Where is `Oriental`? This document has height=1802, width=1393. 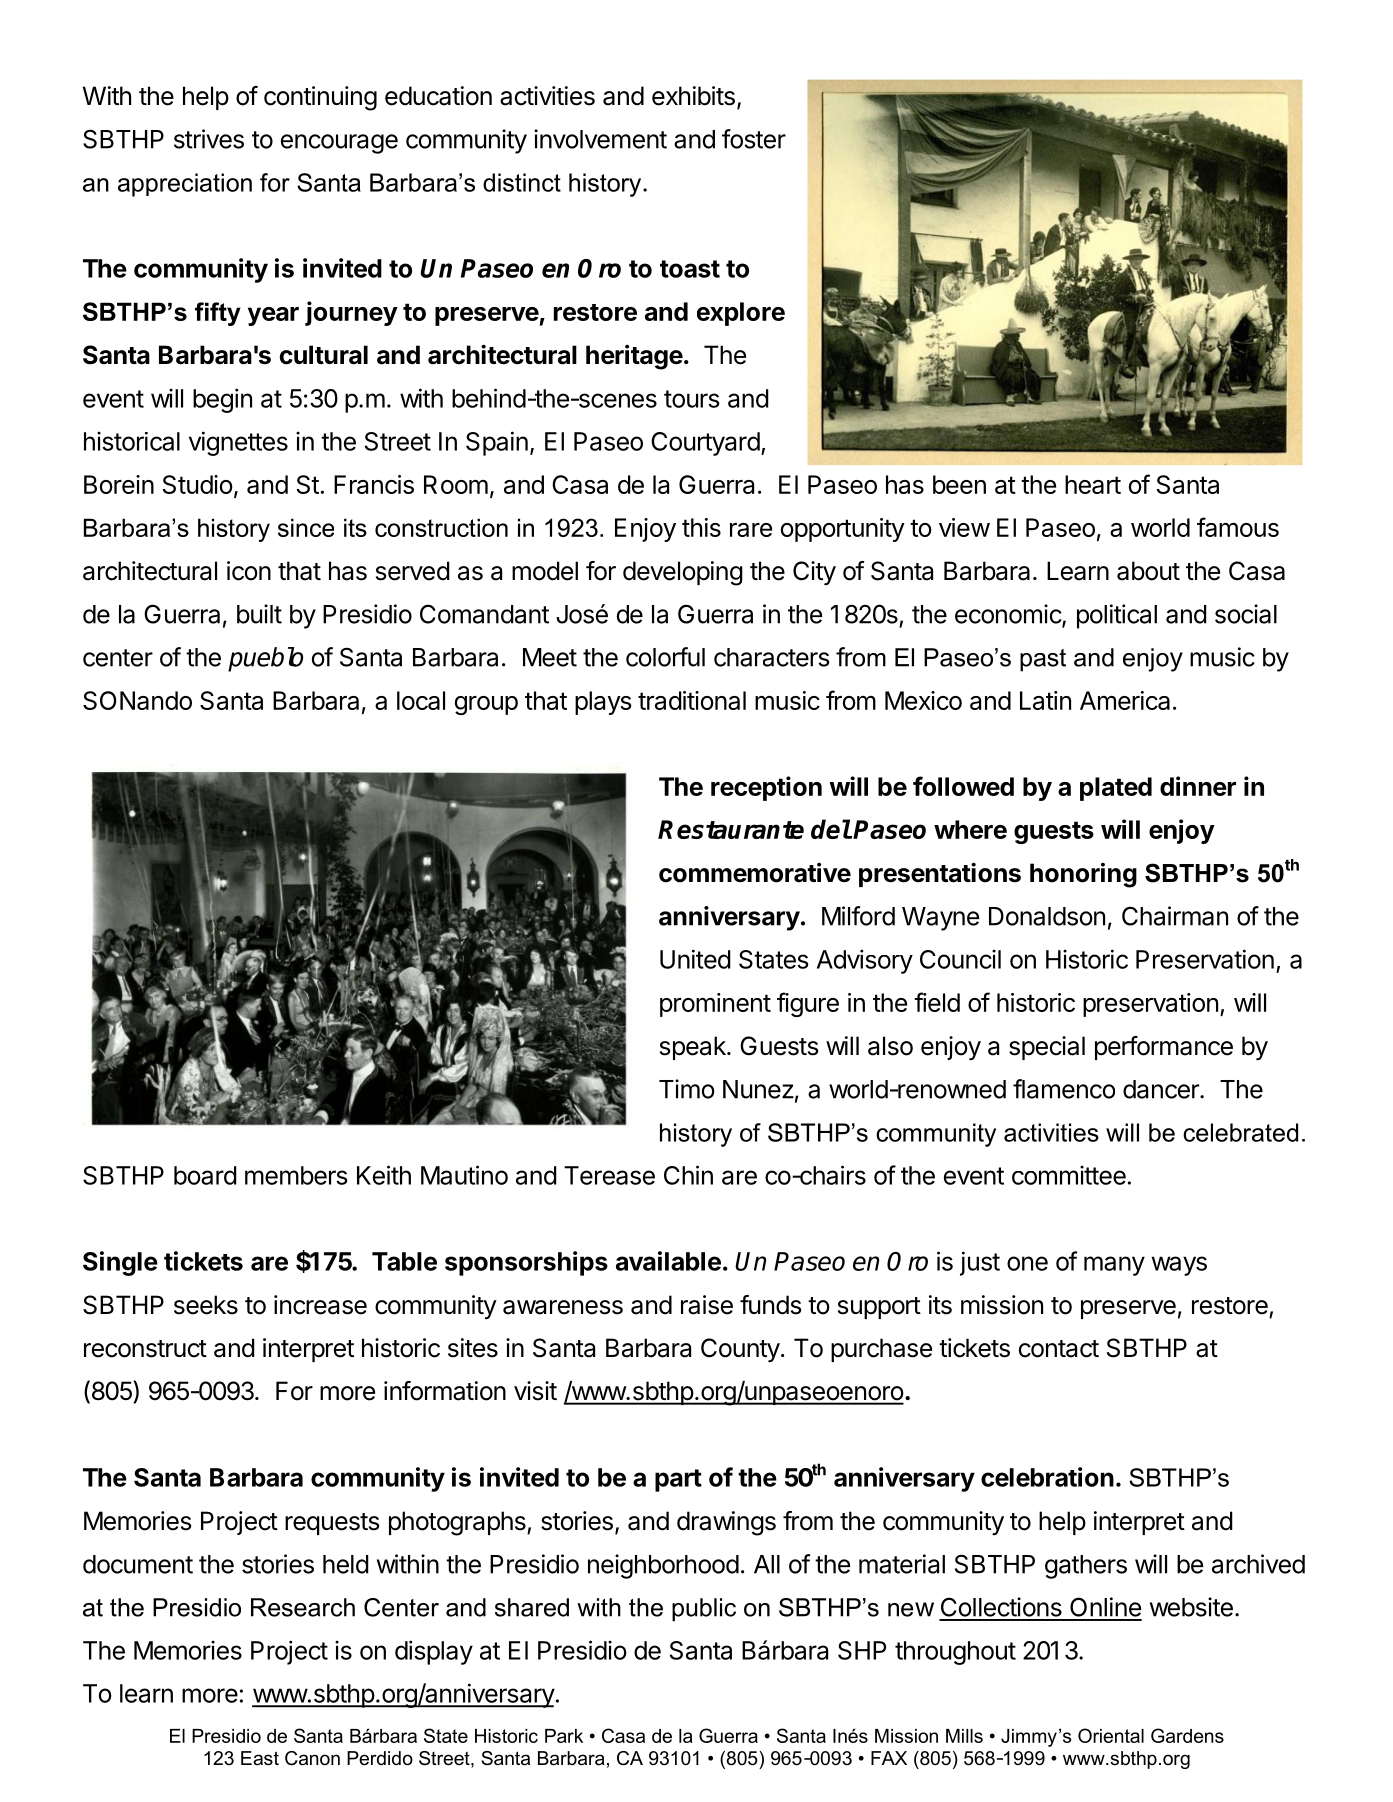
Oriental is located at coordinates (1111, 1735).
